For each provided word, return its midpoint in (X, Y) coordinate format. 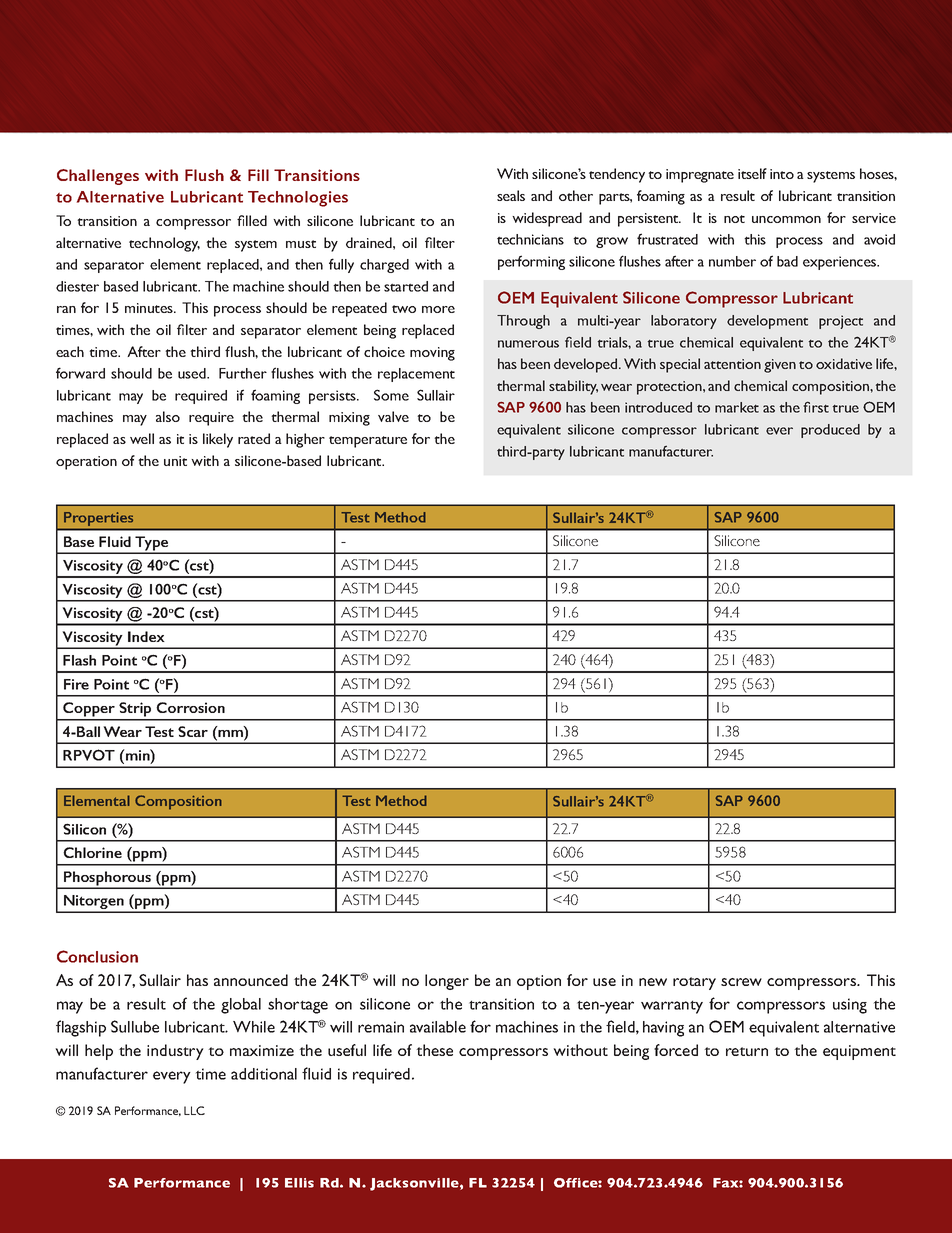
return (747, 1051)
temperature (368, 442)
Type (152, 544)
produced (830, 431)
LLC (194, 1110)
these (434, 1050)
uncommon (786, 219)
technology (164, 244)
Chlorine (92, 852)
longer (447, 982)
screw (741, 982)
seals (511, 195)
